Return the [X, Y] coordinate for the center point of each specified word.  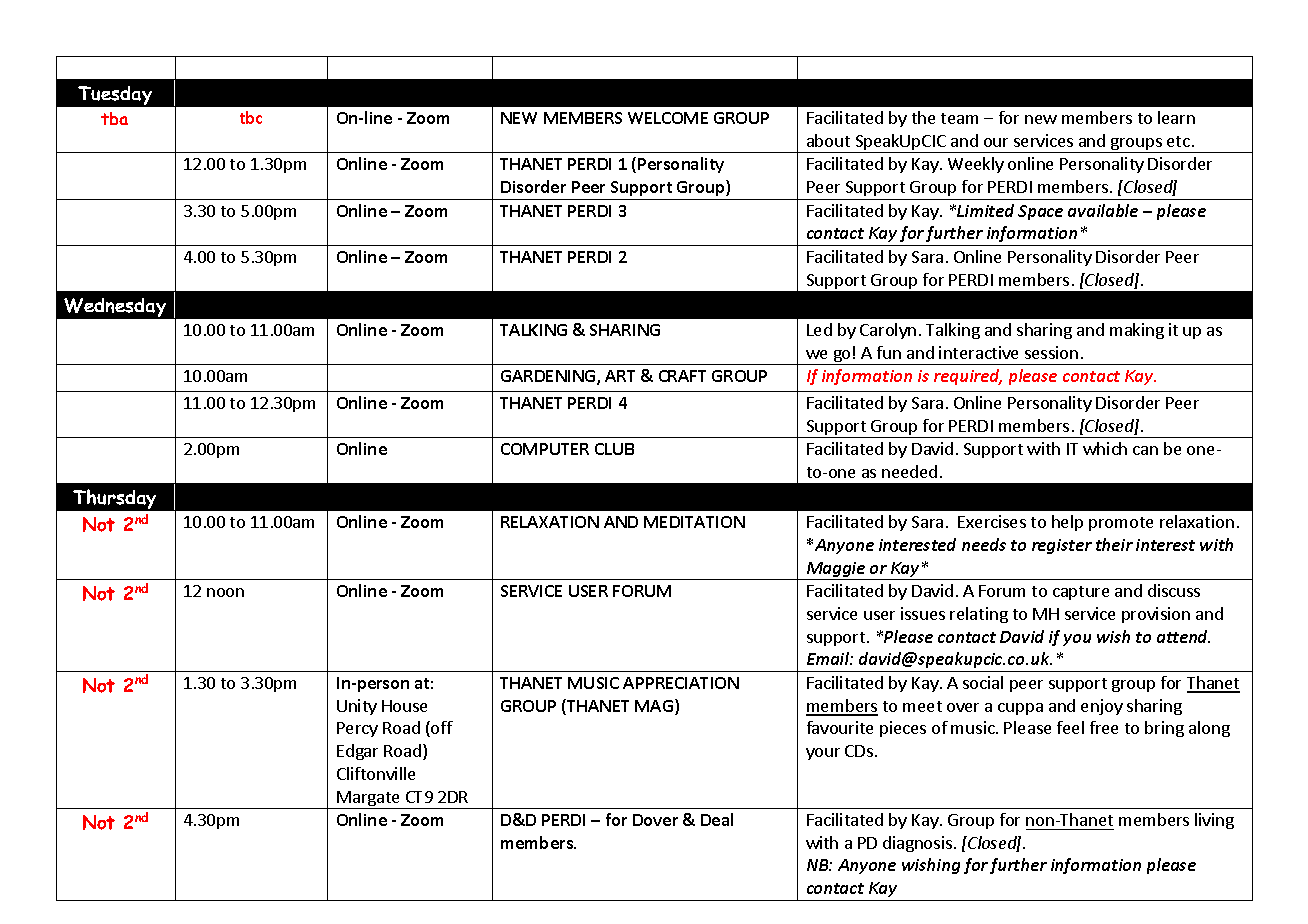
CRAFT [682, 376]
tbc [251, 117]
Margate [369, 800]
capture [1081, 593]
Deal [717, 819]
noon [225, 592]
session [1051, 352]
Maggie [836, 571]
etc [1178, 141]
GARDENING [549, 377]
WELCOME [668, 118]
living [1214, 821]
